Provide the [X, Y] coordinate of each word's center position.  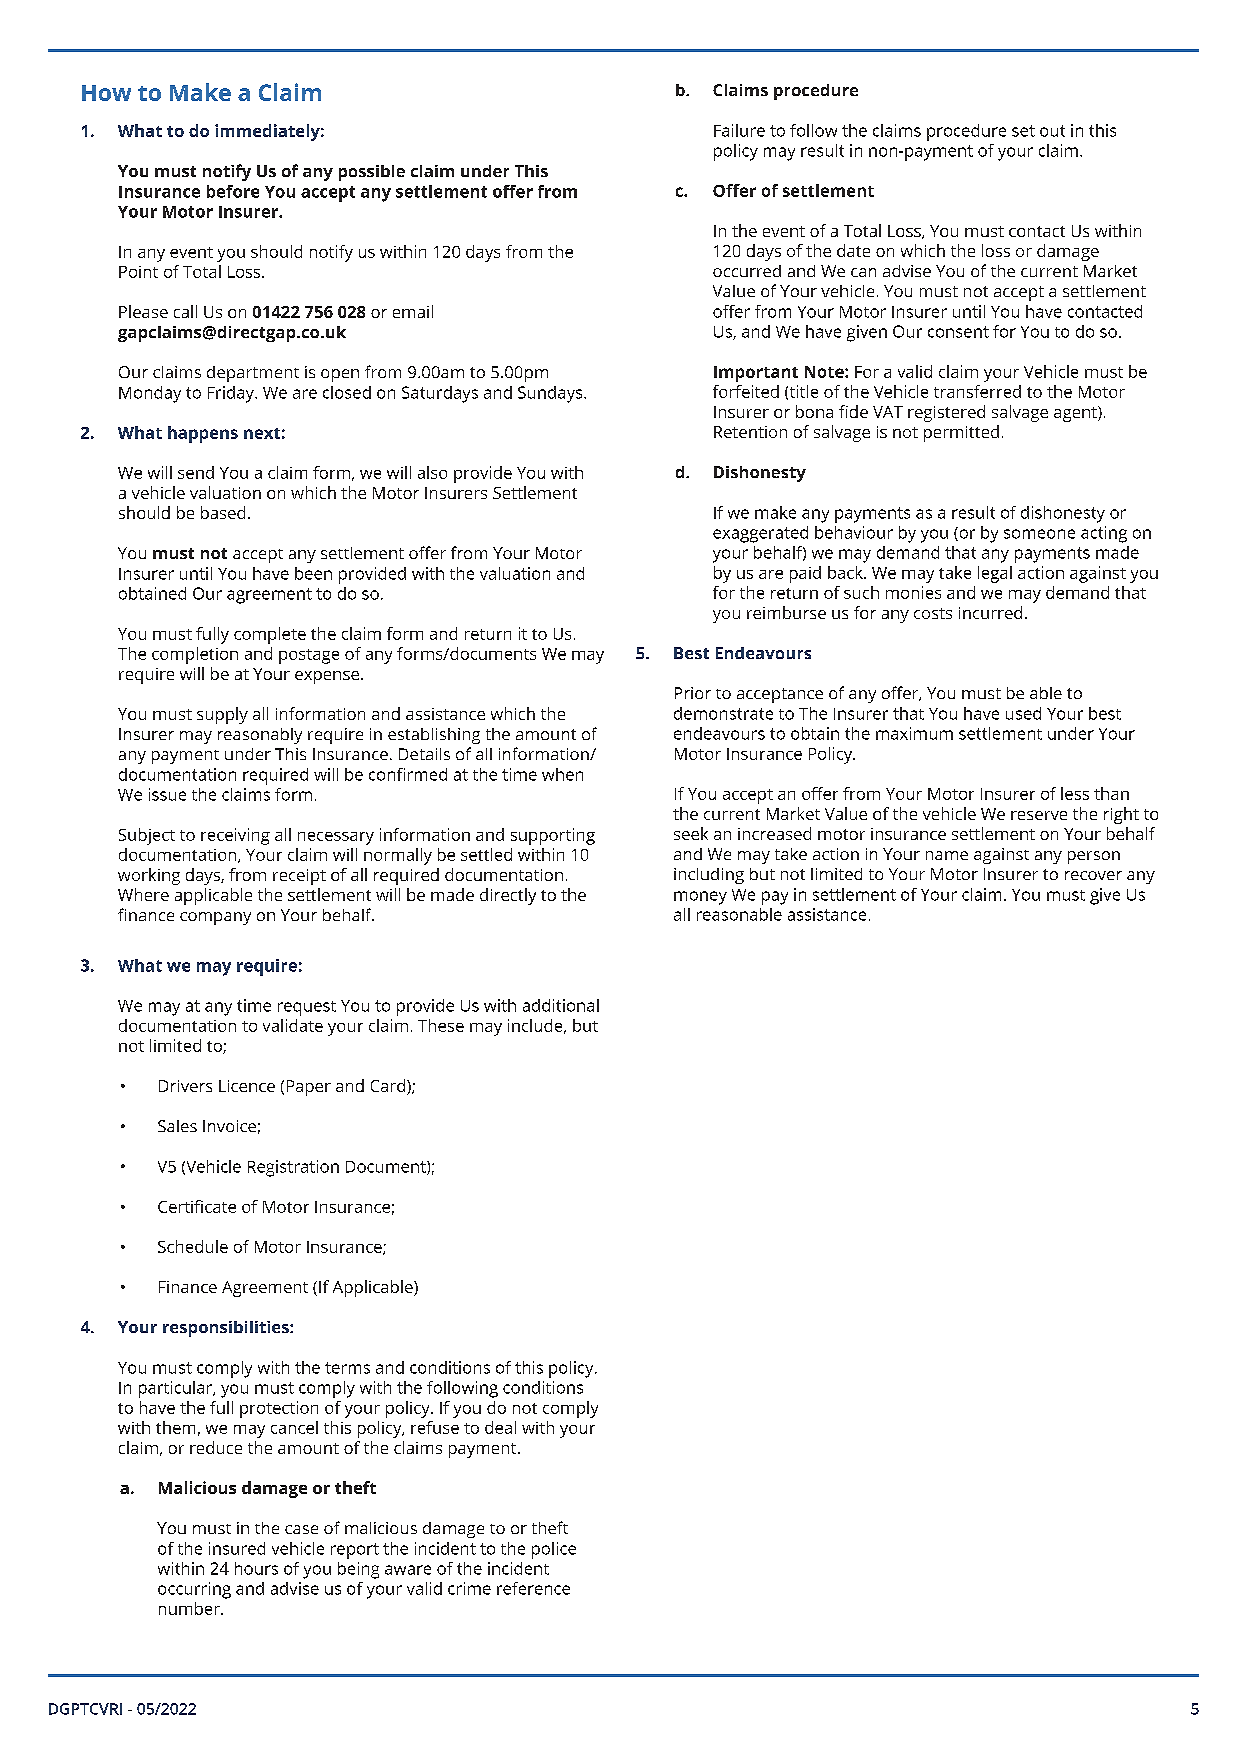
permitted [961, 433]
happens [203, 434]
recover [1093, 875]
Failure [739, 130]
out [1052, 131]
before [233, 191]
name [947, 855]
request [307, 1008]
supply [222, 715]
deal [500, 1427]
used [1023, 713]
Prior [693, 693]
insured [237, 1548]
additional [561, 1005]
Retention [750, 432]
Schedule [193, 1246]
